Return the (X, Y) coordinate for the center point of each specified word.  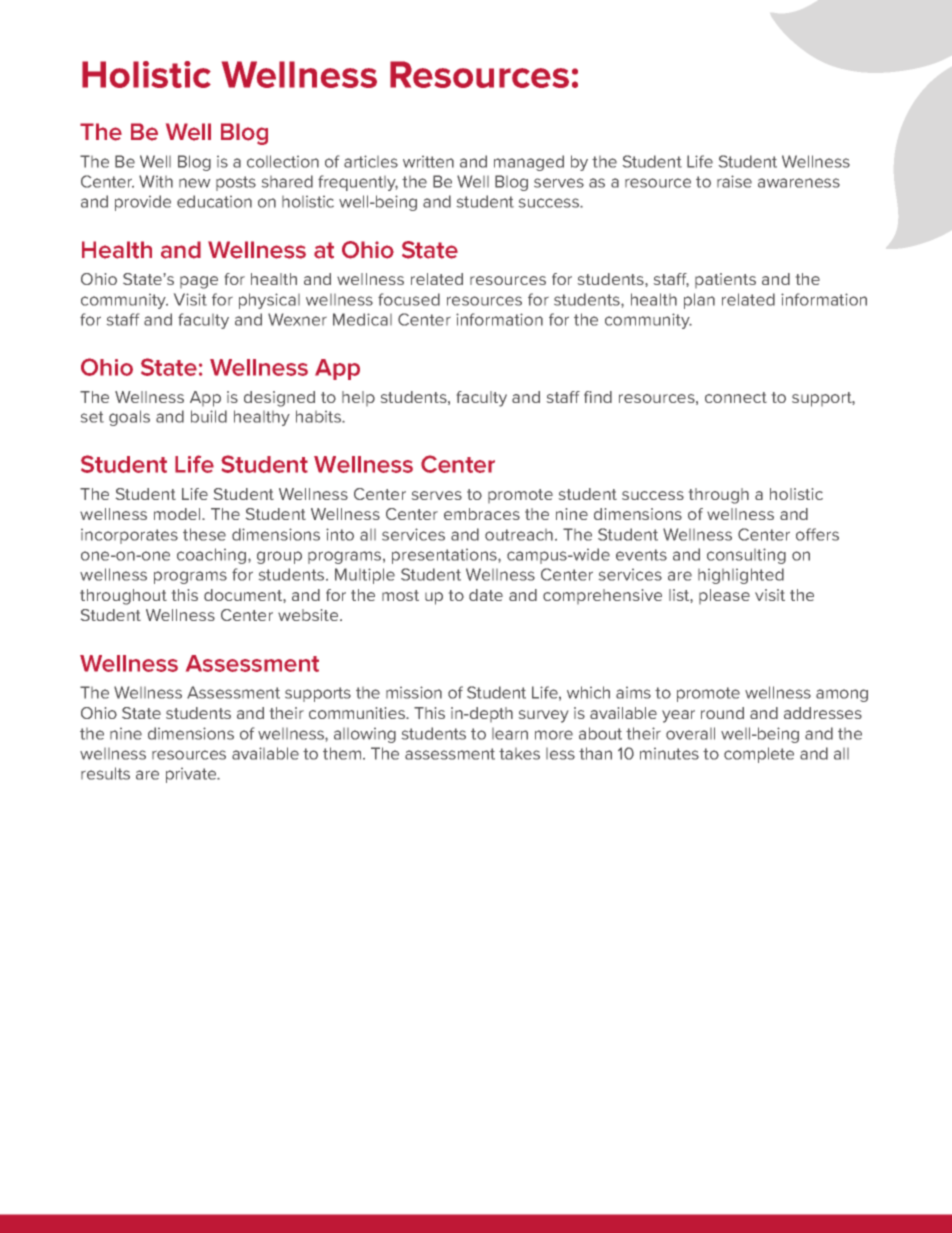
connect (736, 397)
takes (519, 754)
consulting (746, 556)
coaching (213, 556)
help (358, 398)
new (194, 183)
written (428, 162)
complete (759, 755)
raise (734, 181)
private (192, 775)
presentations (445, 556)
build (209, 416)
